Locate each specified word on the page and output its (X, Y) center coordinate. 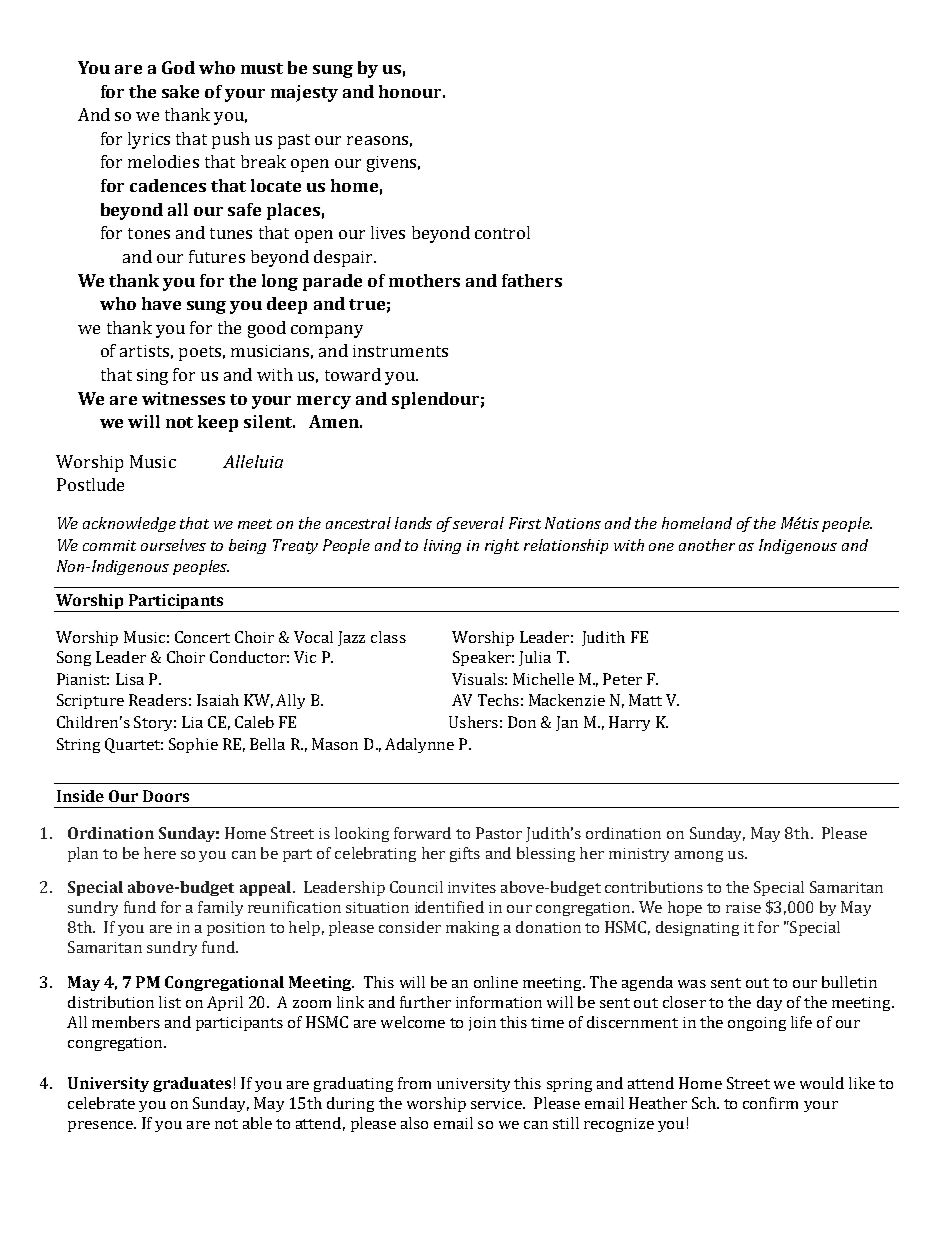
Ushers (473, 722)
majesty (304, 93)
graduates (192, 1084)
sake (180, 91)
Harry (629, 723)
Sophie (193, 745)
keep (218, 423)
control (502, 232)
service (497, 1103)
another (707, 545)
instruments (400, 351)
